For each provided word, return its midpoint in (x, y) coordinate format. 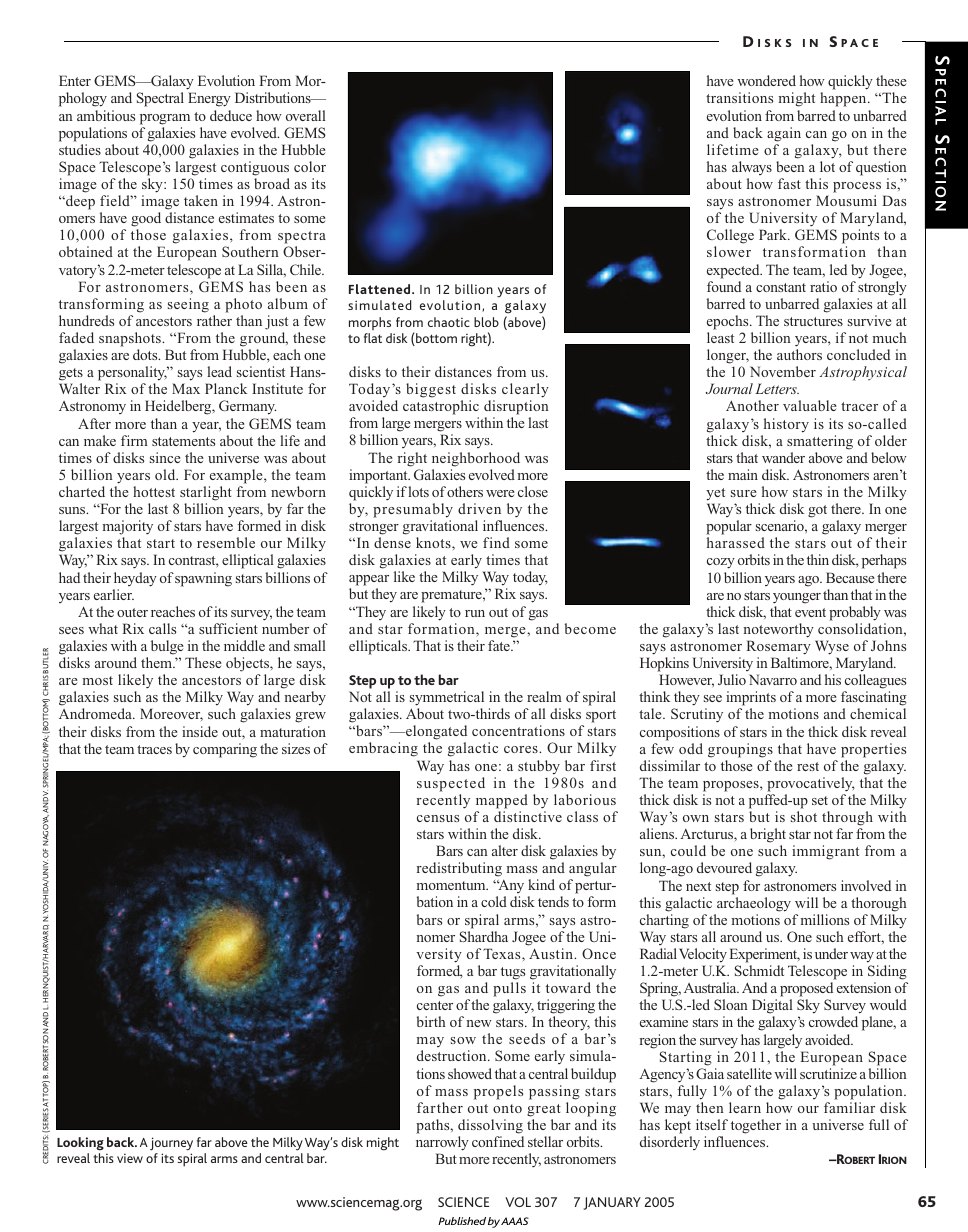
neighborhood (476, 459)
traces (154, 749)
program (165, 119)
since (165, 457)
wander (783, 457)
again (784, 134)
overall (306, 115)
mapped (502, 801)
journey (171, 1144)
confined (498, 1141)
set (820, 800)
